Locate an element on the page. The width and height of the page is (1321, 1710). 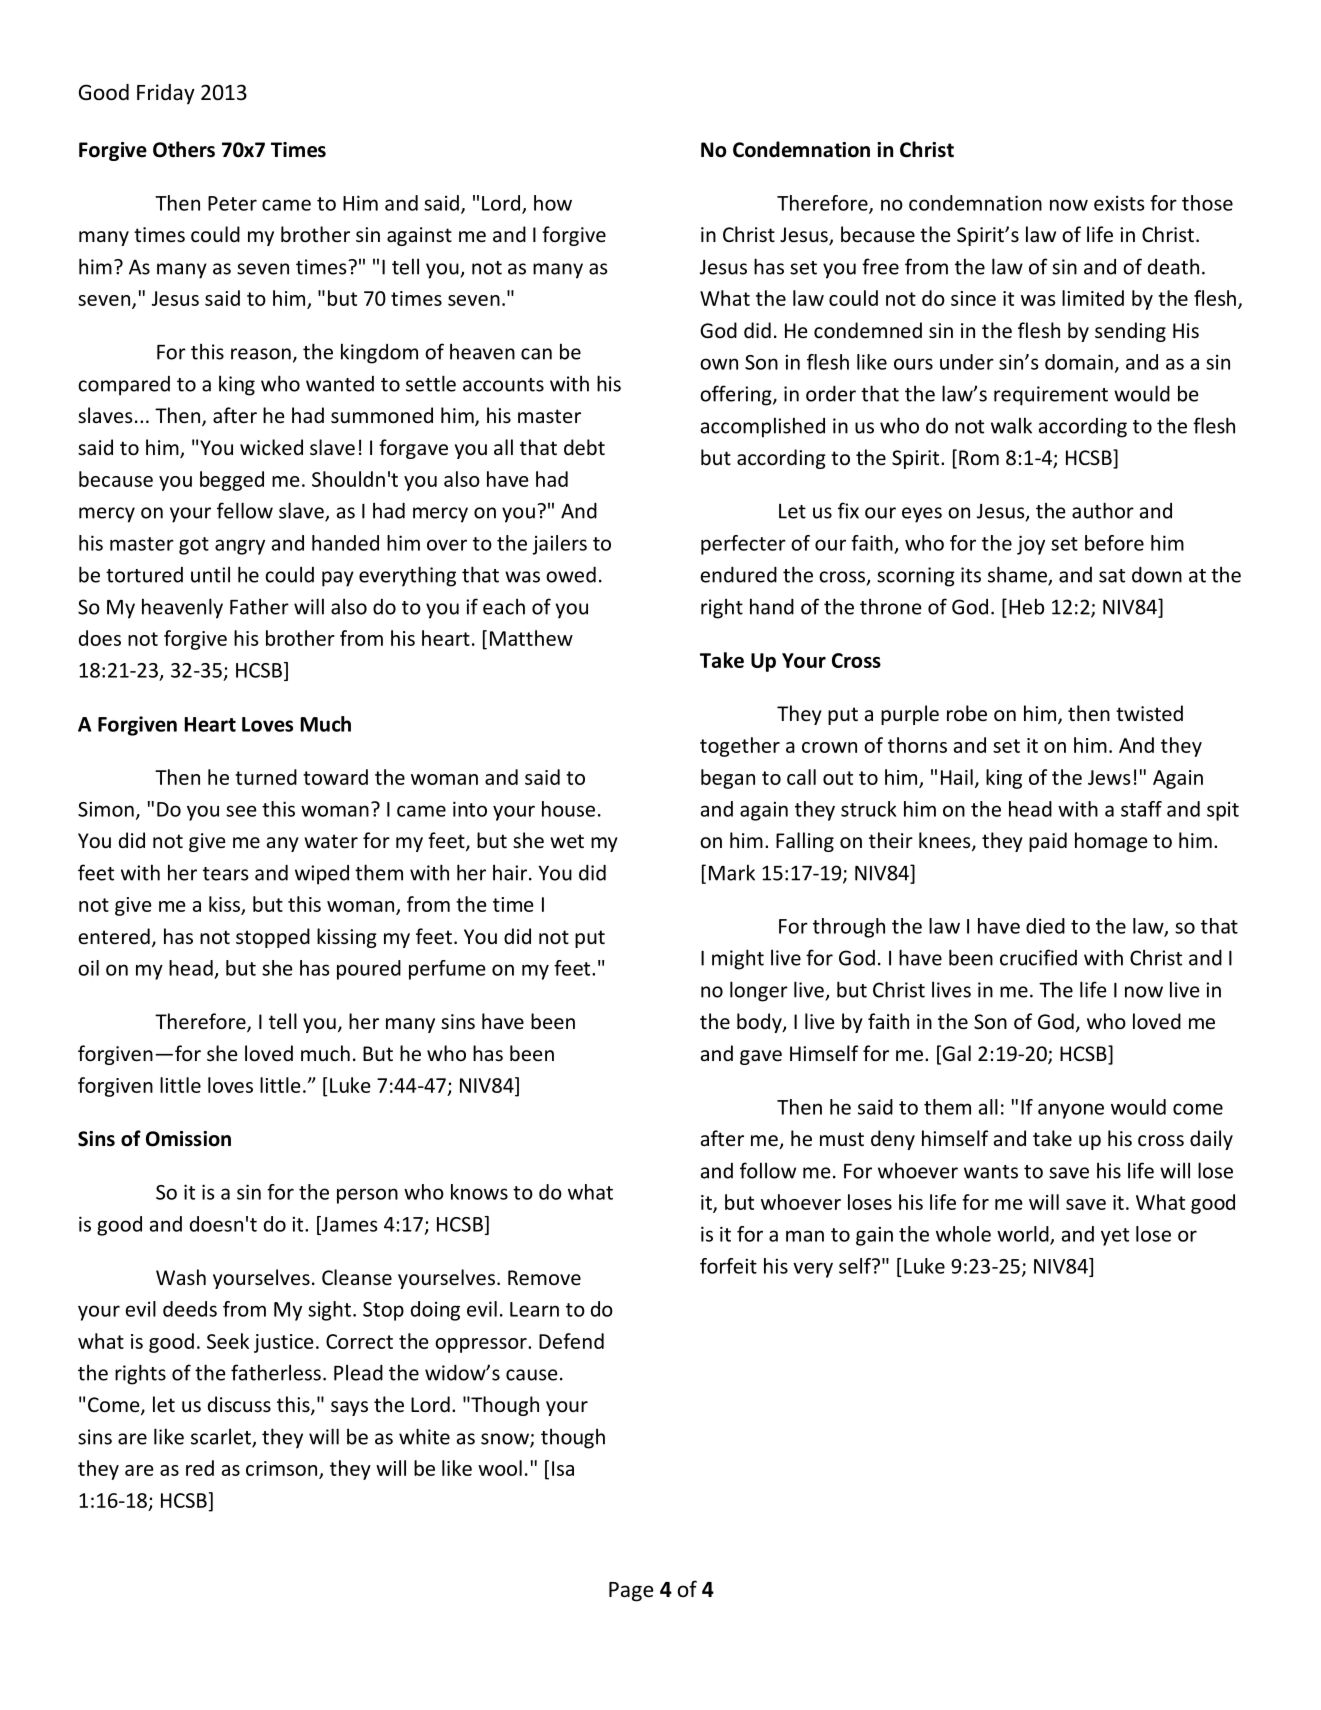
crimson is located at coordinates (281, 1468).
